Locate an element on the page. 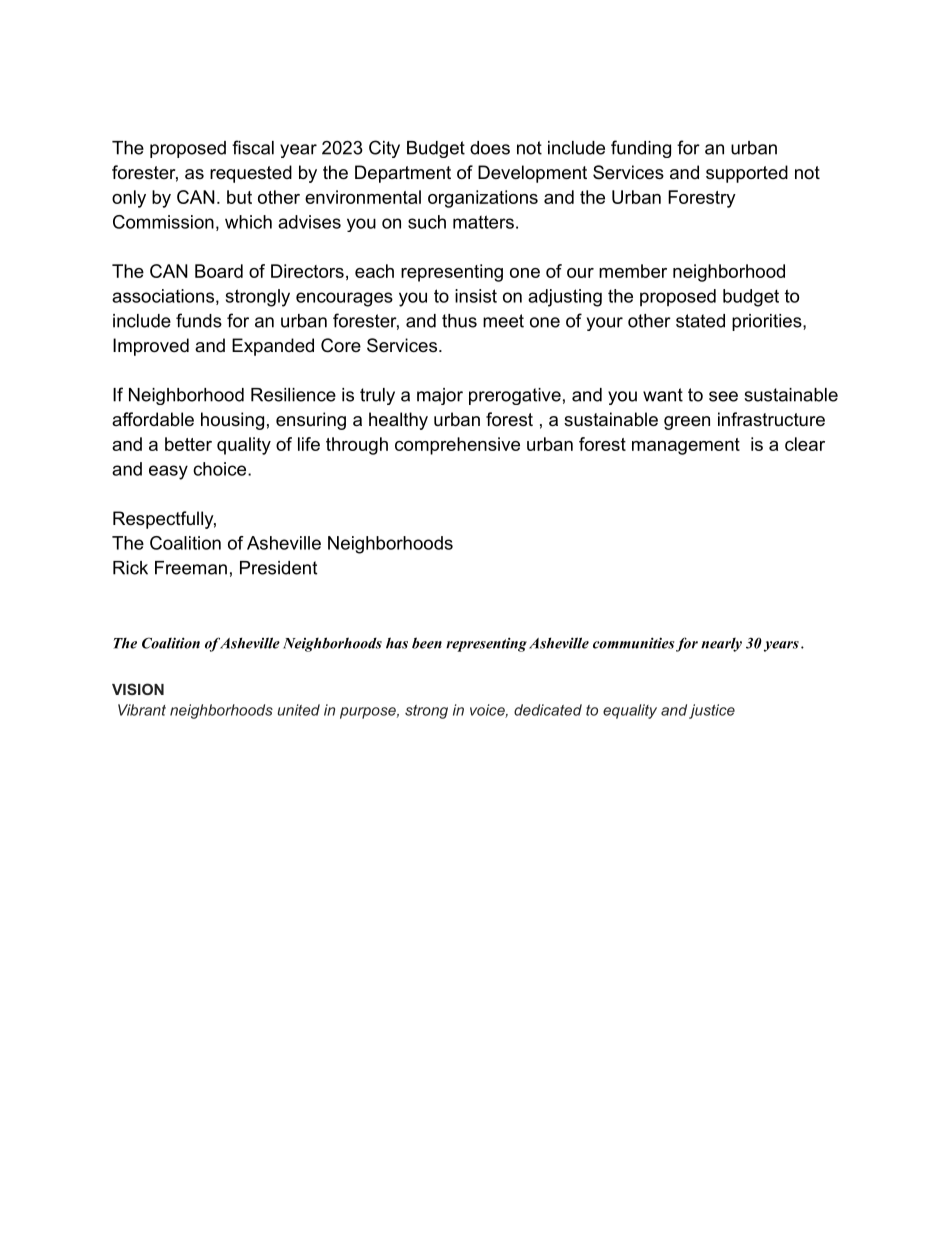  comprehensive is located at coordinates (457, 446).
